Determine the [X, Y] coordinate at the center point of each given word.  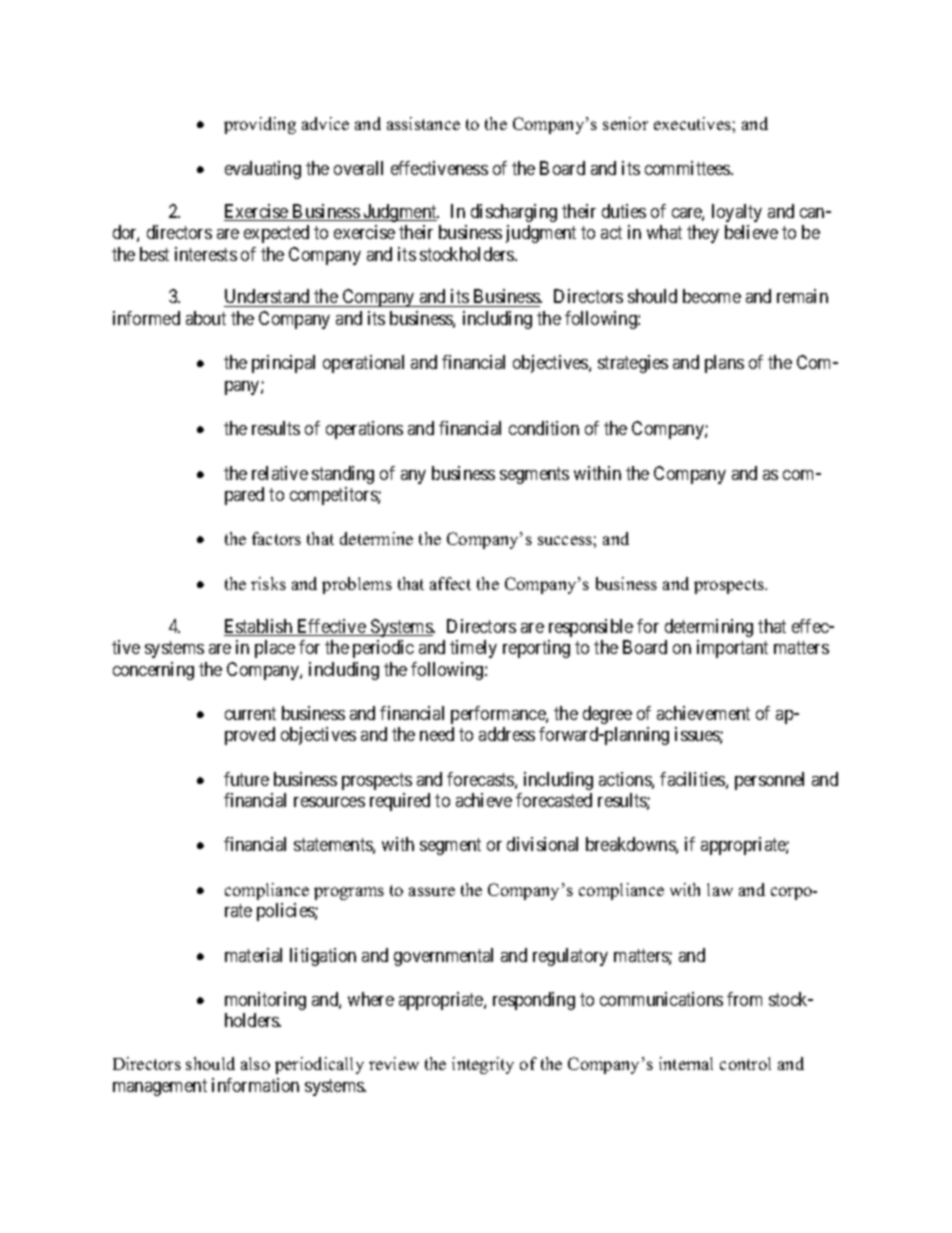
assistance [423, 123]
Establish [259, 627]
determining [709, 628]
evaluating [263, 170]
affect [450, 583]
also [255, 1063]
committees [688, 168]
